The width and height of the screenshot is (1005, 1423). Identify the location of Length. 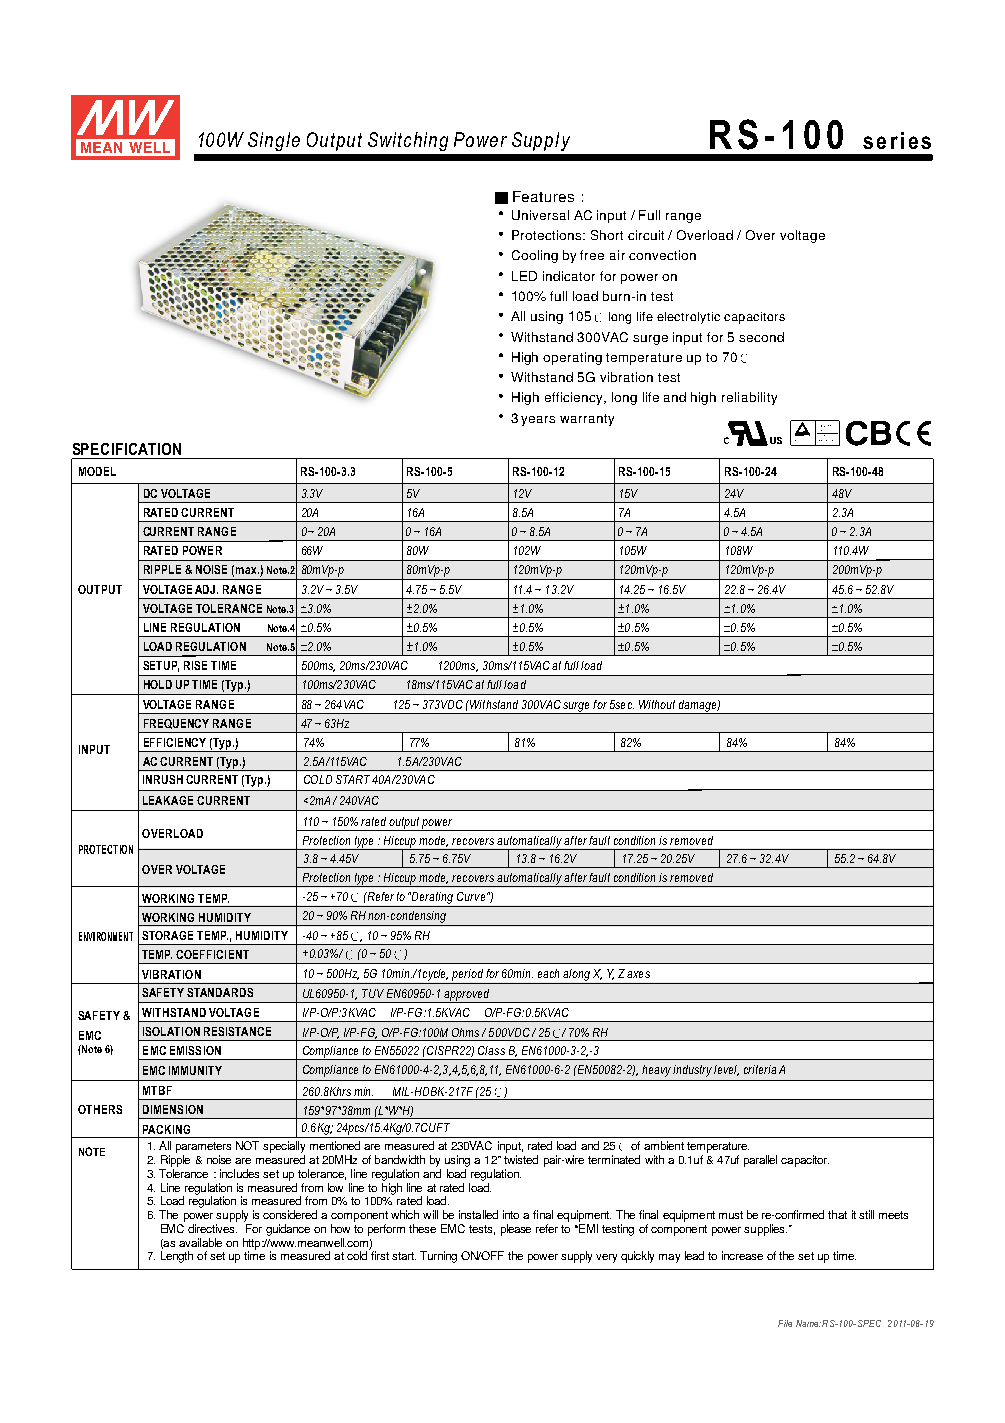
(177, 1257).
